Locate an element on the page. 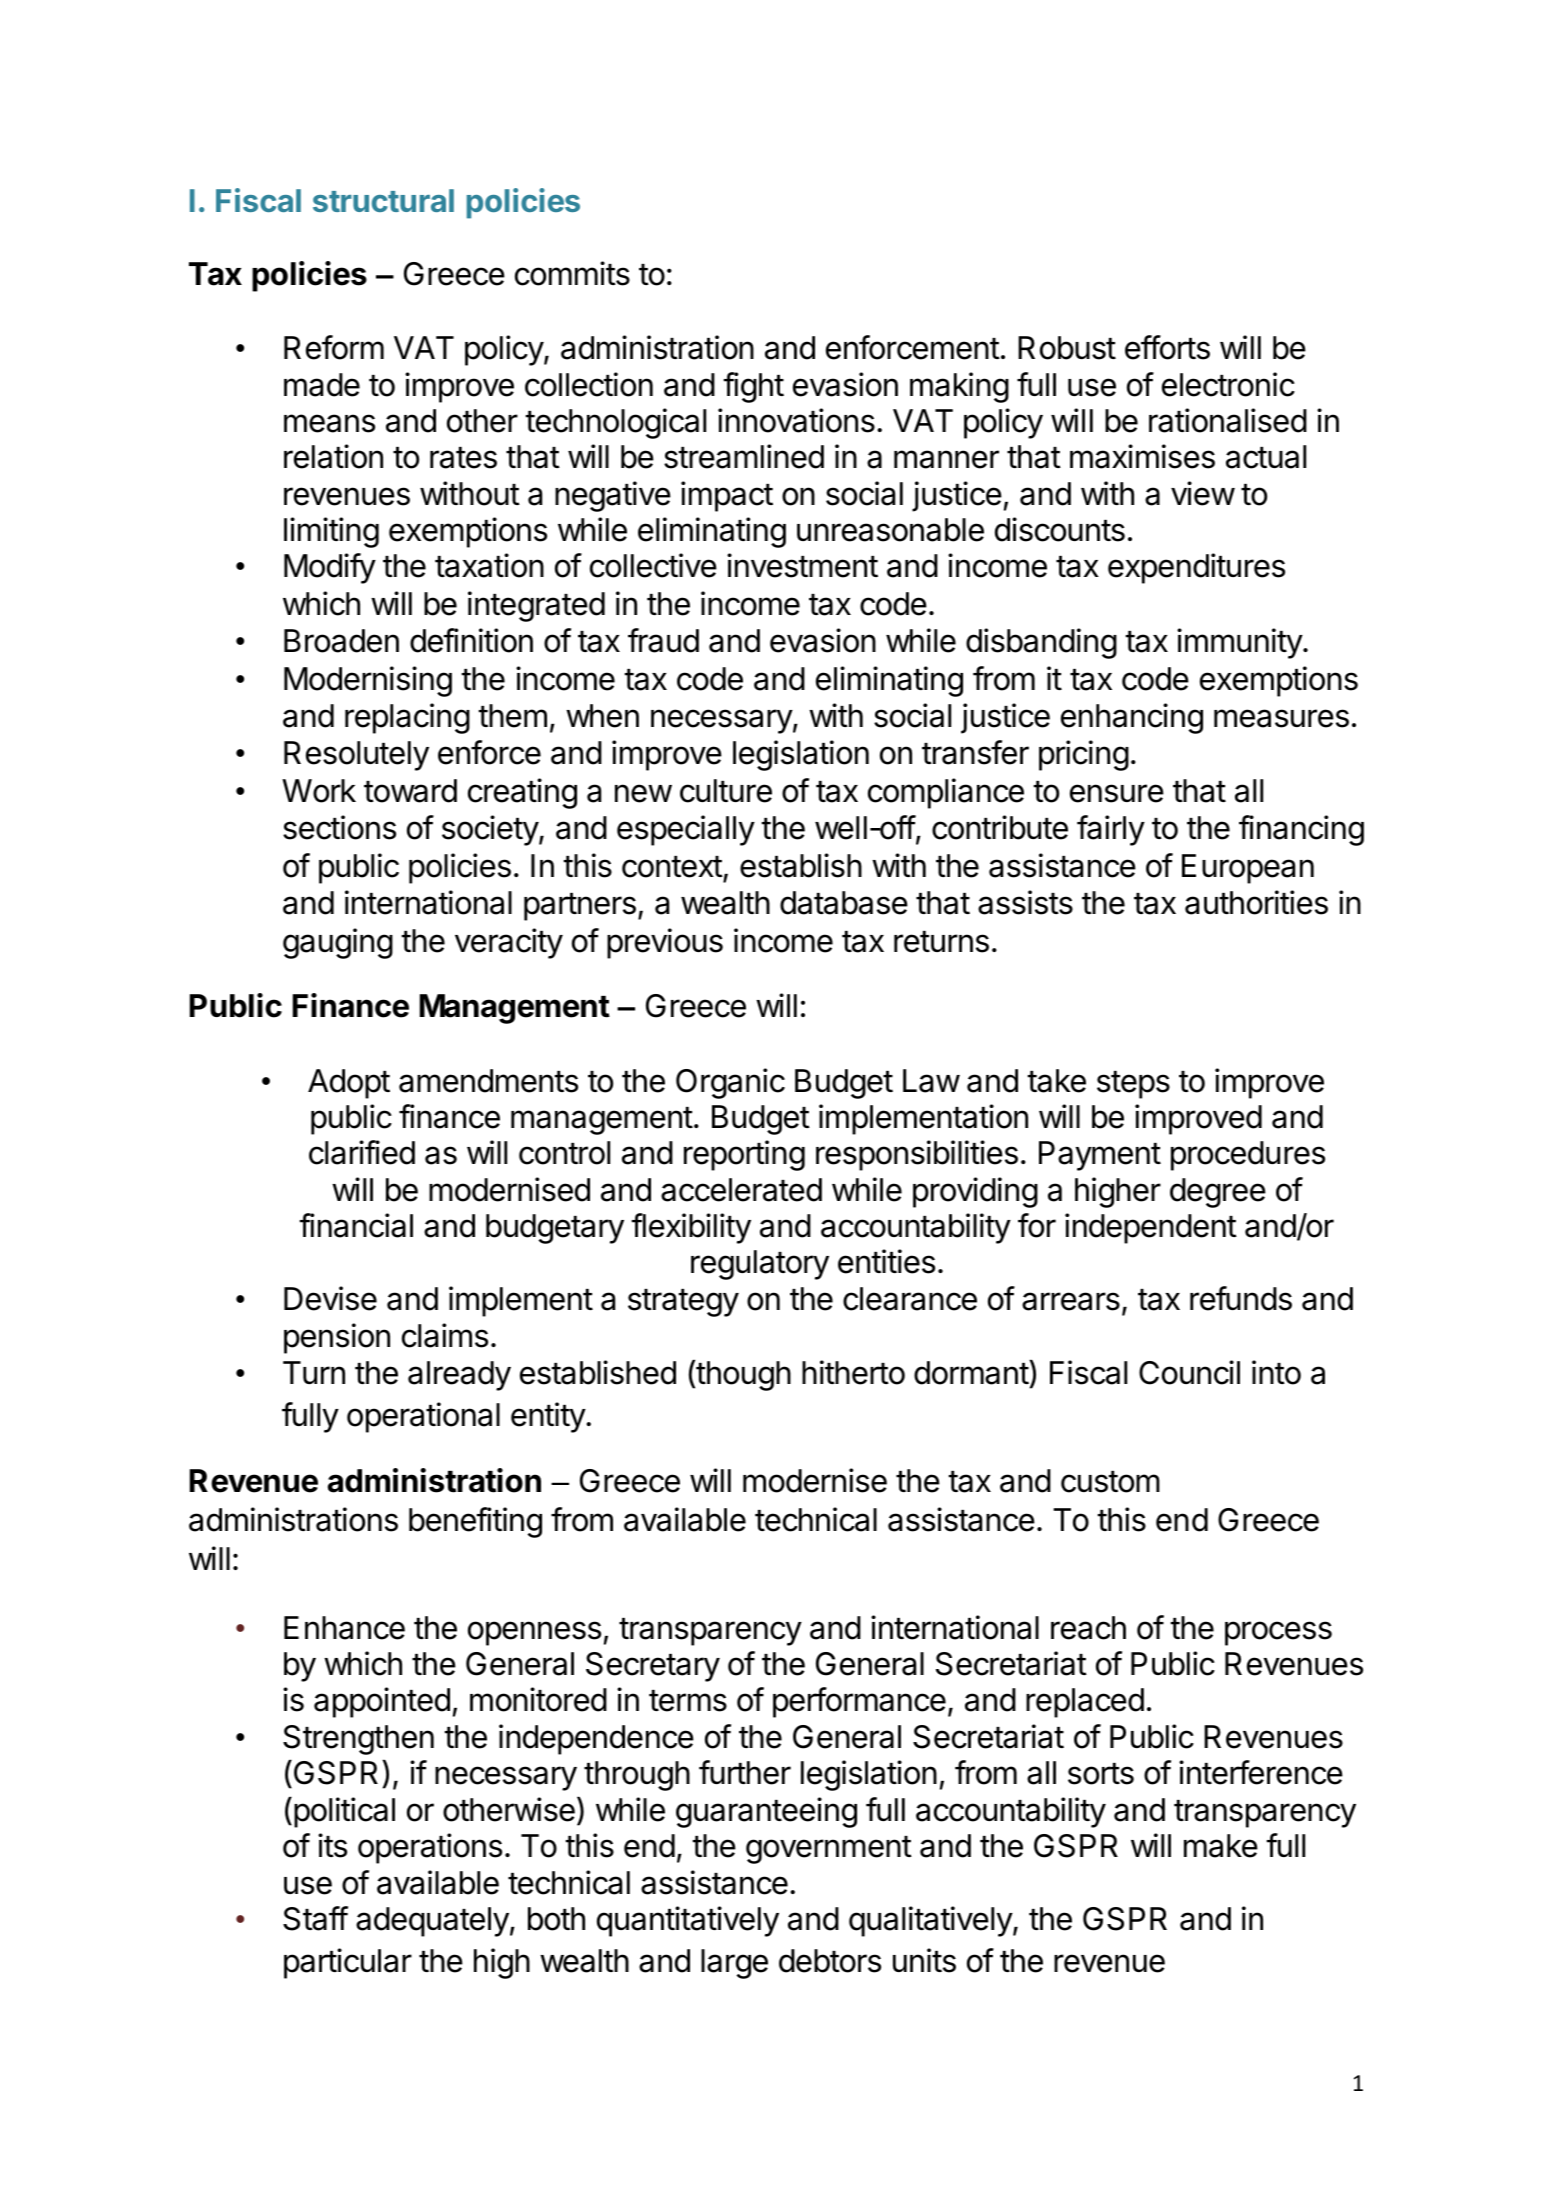 The height and width of the document is (2197, 1553). fight is located at coordinates (753, 387).
